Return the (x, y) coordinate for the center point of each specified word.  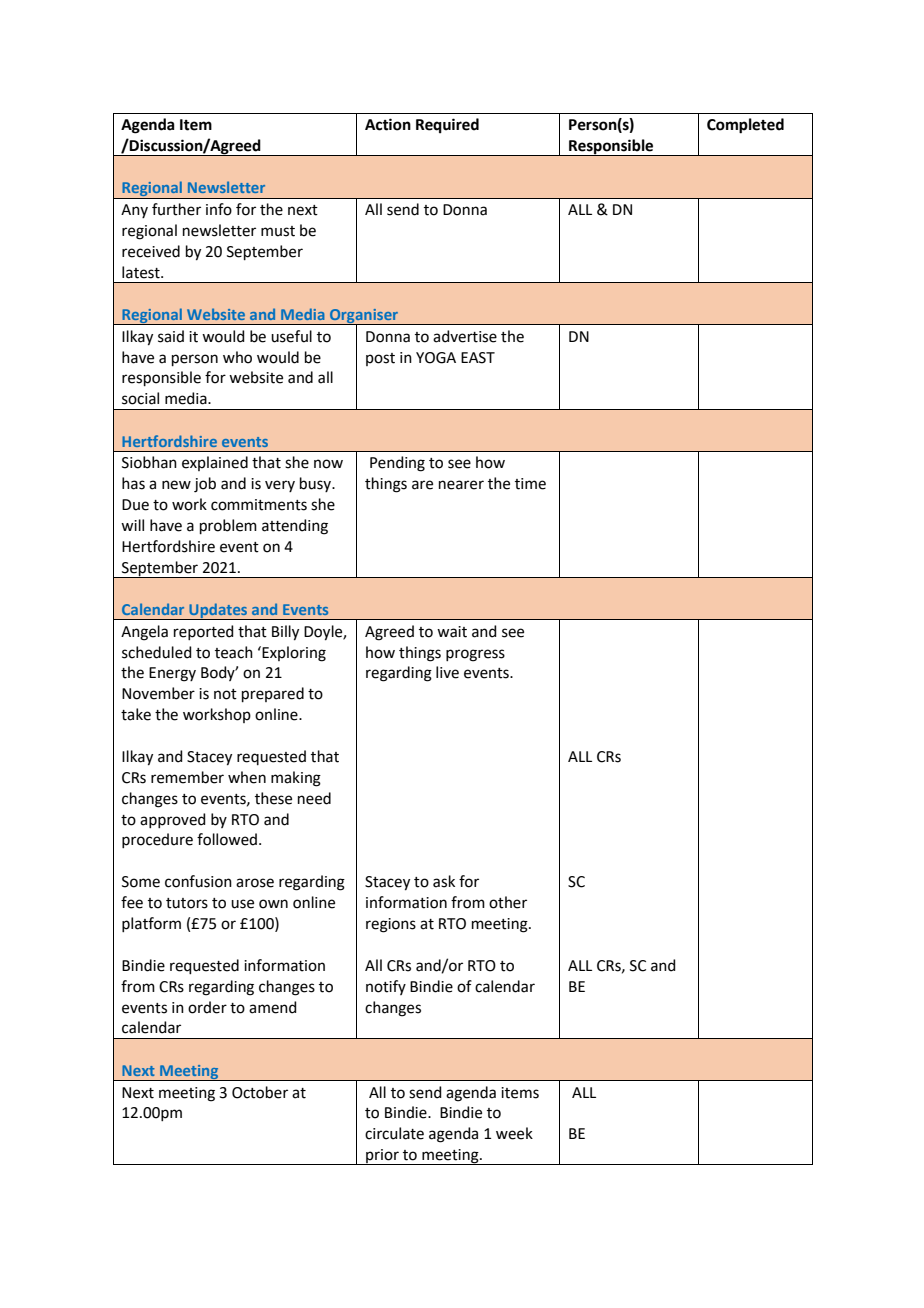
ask (444, 881)
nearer (461, 485)
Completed (745, 126)
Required (447, 126)
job (205, 485)
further (176, 209)
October (260, 1092)
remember (187, 777)
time (530, 484)
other (508, 902)
